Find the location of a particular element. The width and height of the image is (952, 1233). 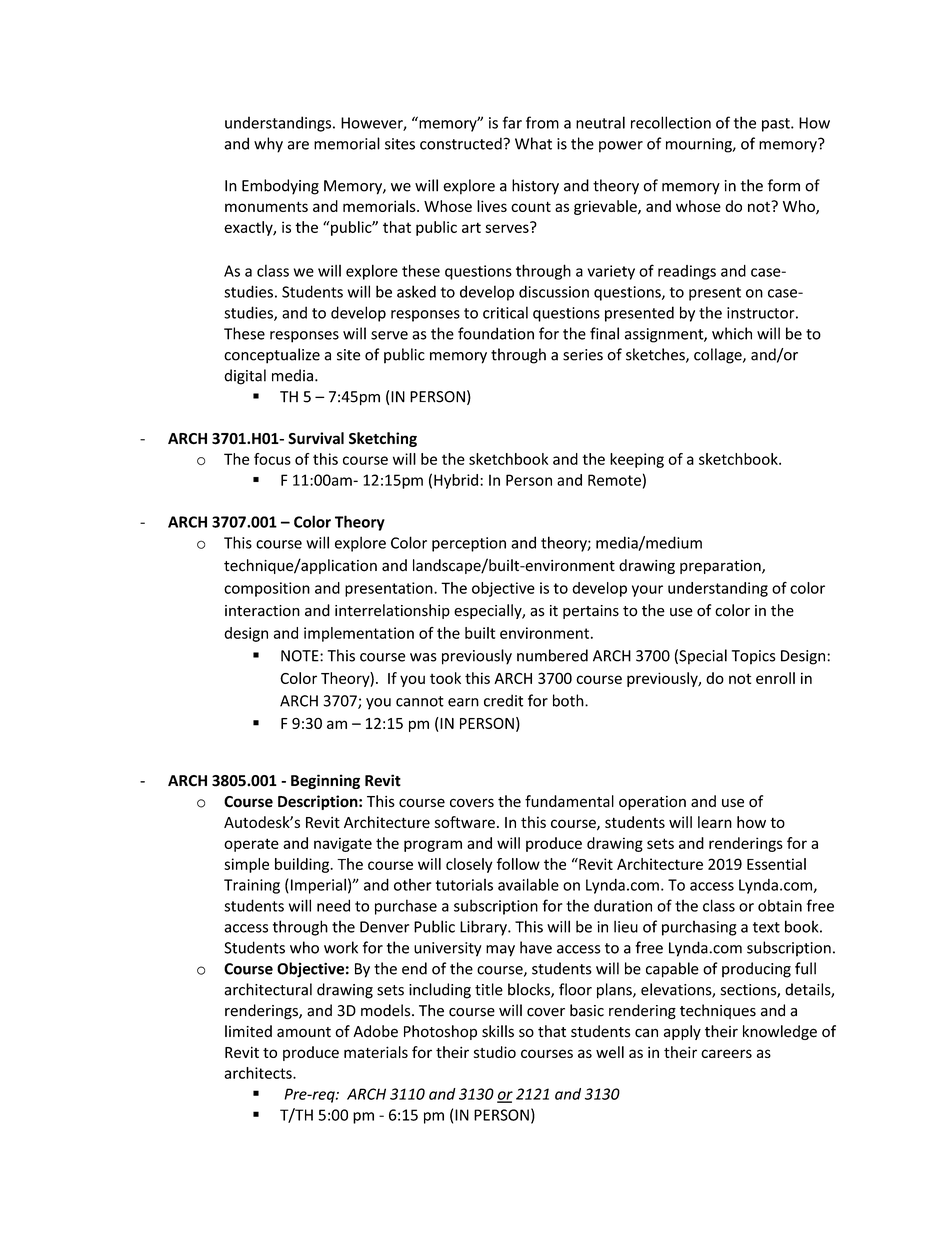

Beginning is located at coordinates (325, 781).
